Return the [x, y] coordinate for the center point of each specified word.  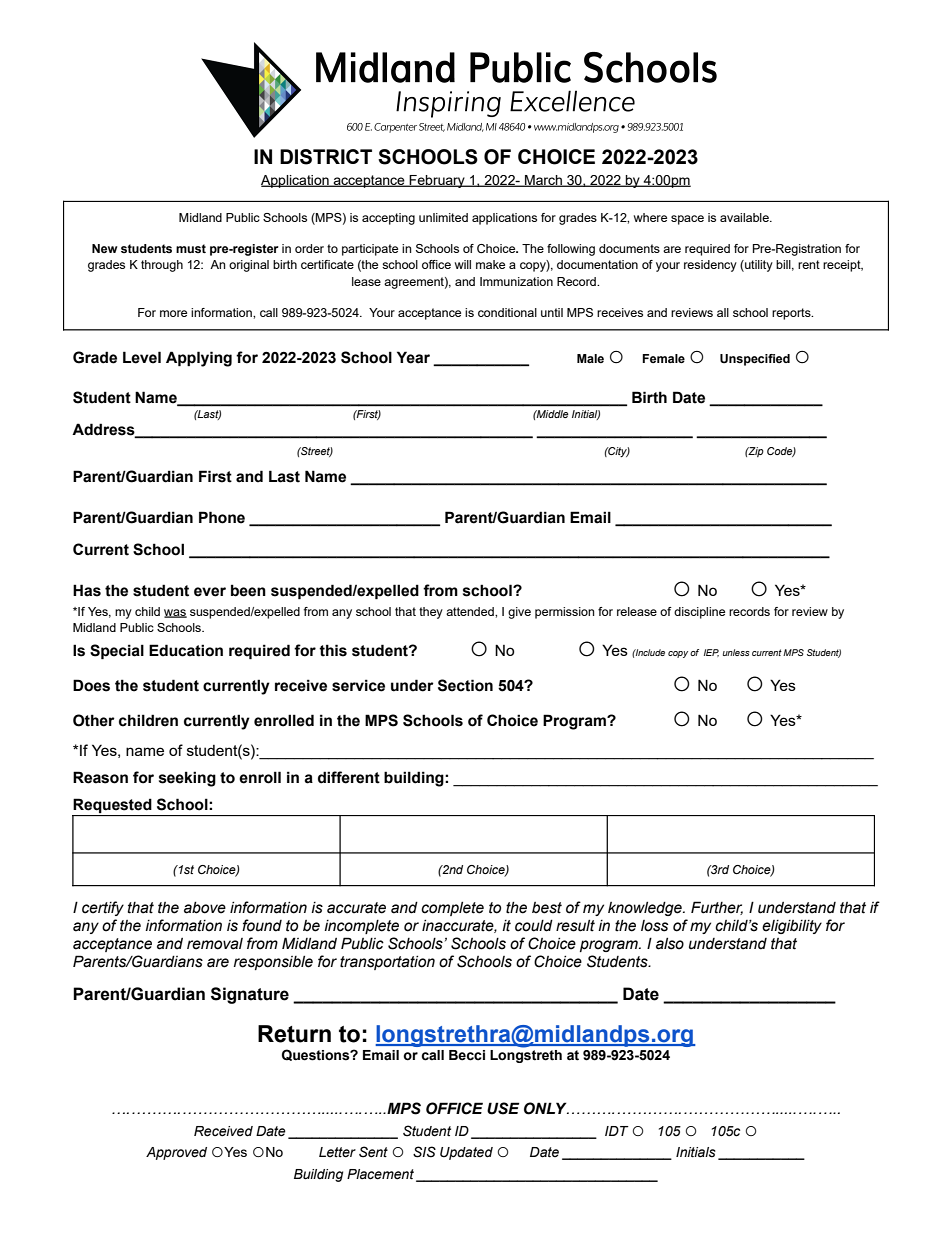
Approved [176, 1153]
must [191, 248]
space [687, 220]
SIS [424, 1152]
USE [503, 1108]
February [437, 181]
